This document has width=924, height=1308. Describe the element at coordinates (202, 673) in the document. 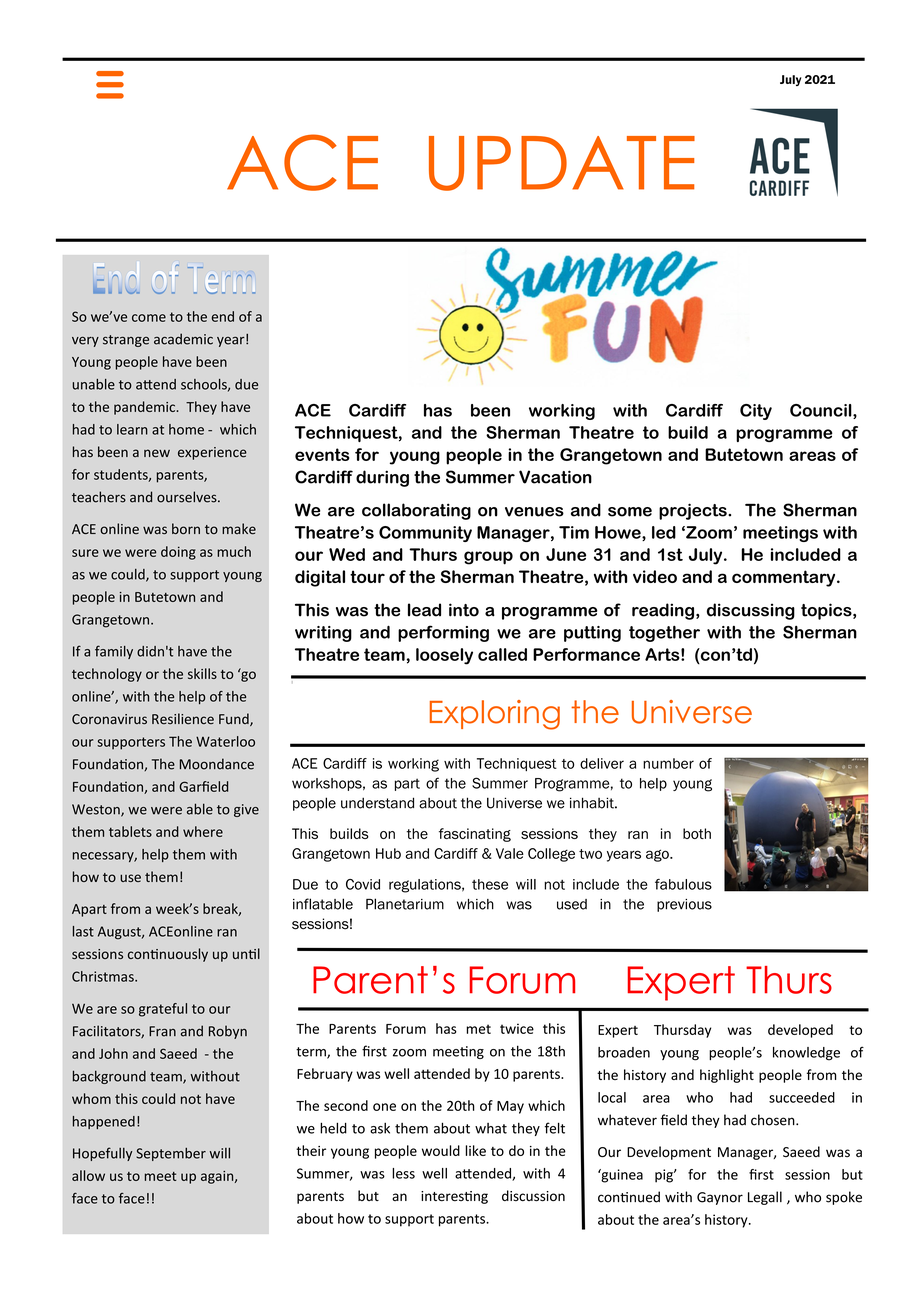

I see `skills` at that location.
